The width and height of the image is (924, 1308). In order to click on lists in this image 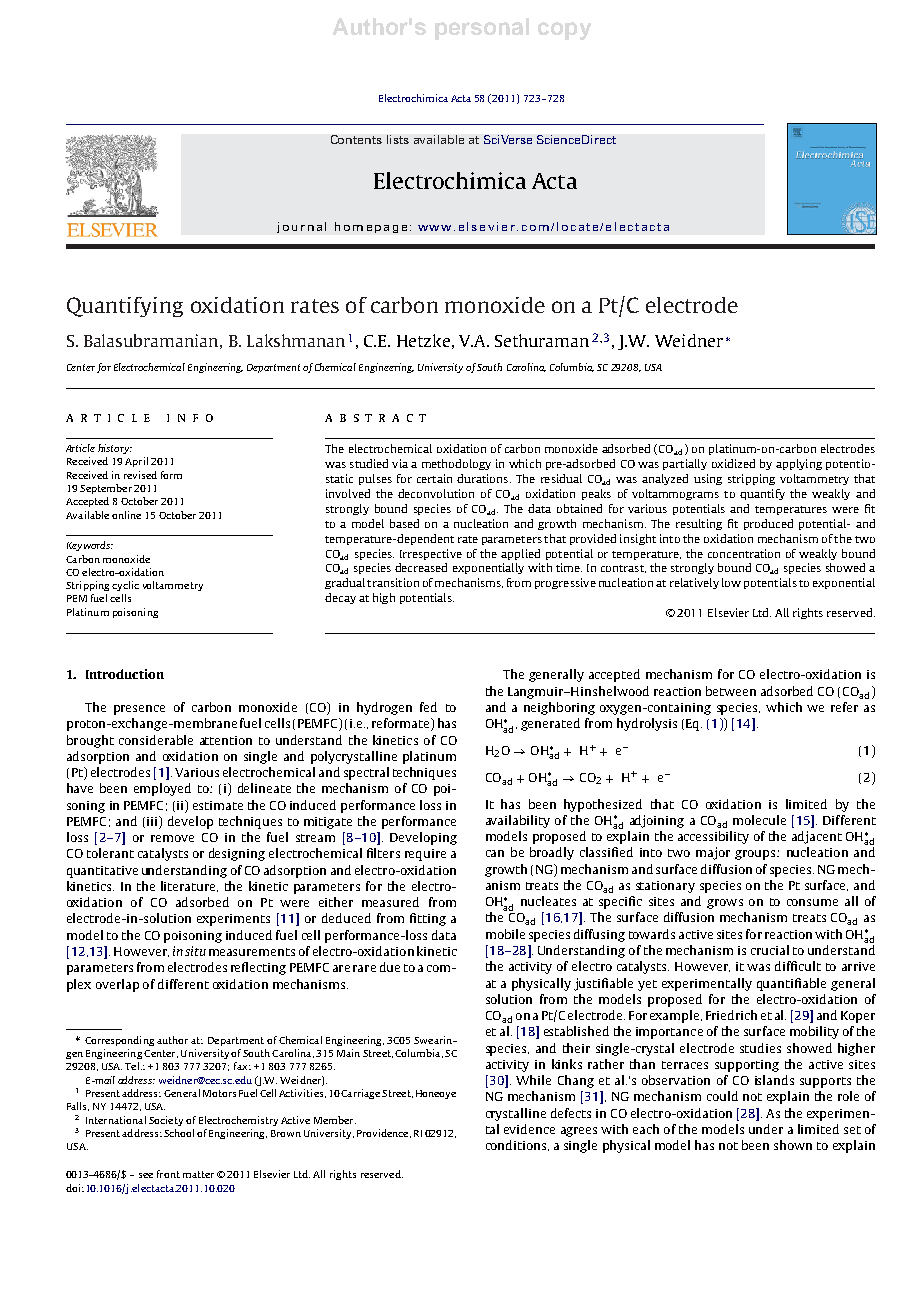, I will do `click(398, 139)`.
